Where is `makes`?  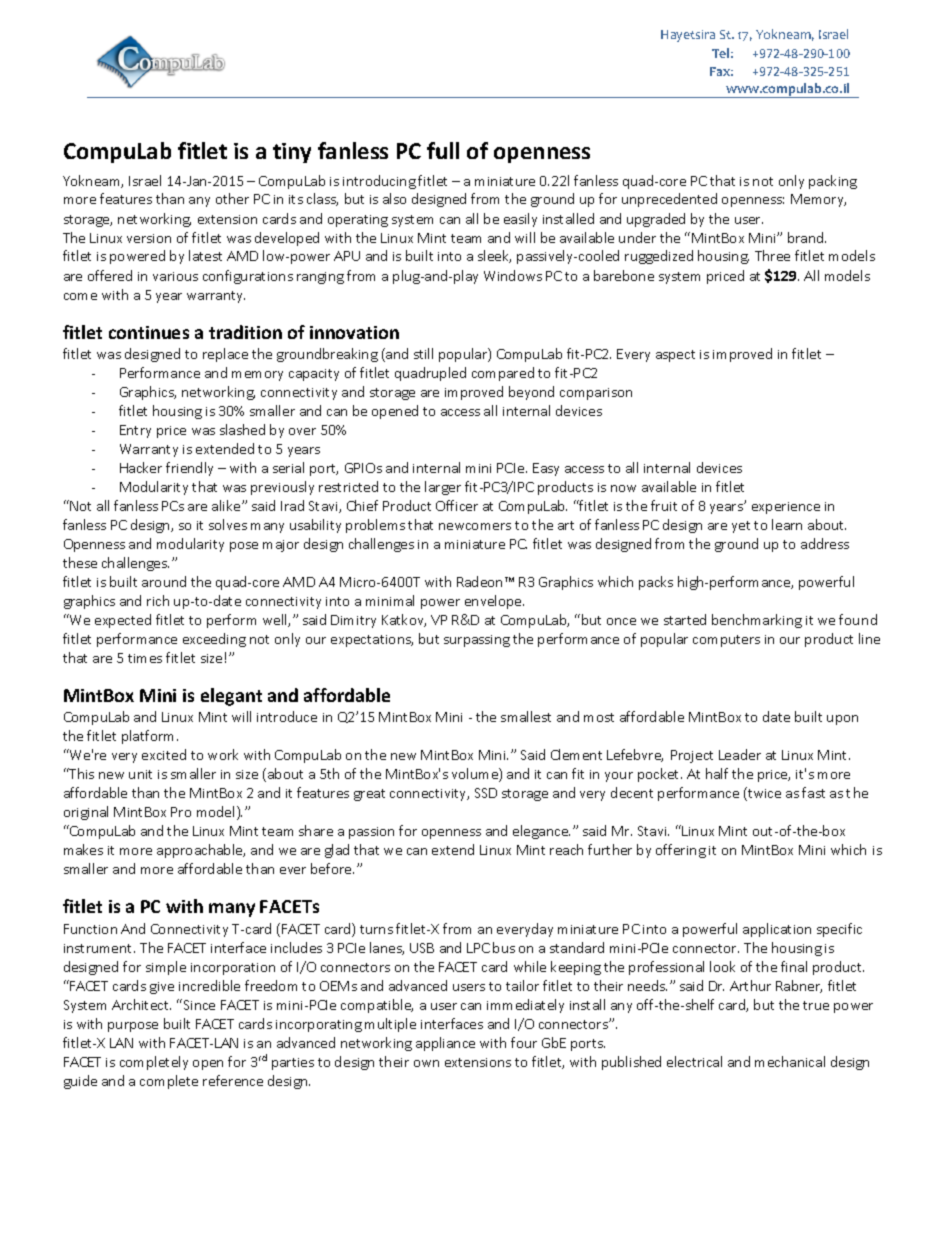 makes is located at coordinates (83, 849).
